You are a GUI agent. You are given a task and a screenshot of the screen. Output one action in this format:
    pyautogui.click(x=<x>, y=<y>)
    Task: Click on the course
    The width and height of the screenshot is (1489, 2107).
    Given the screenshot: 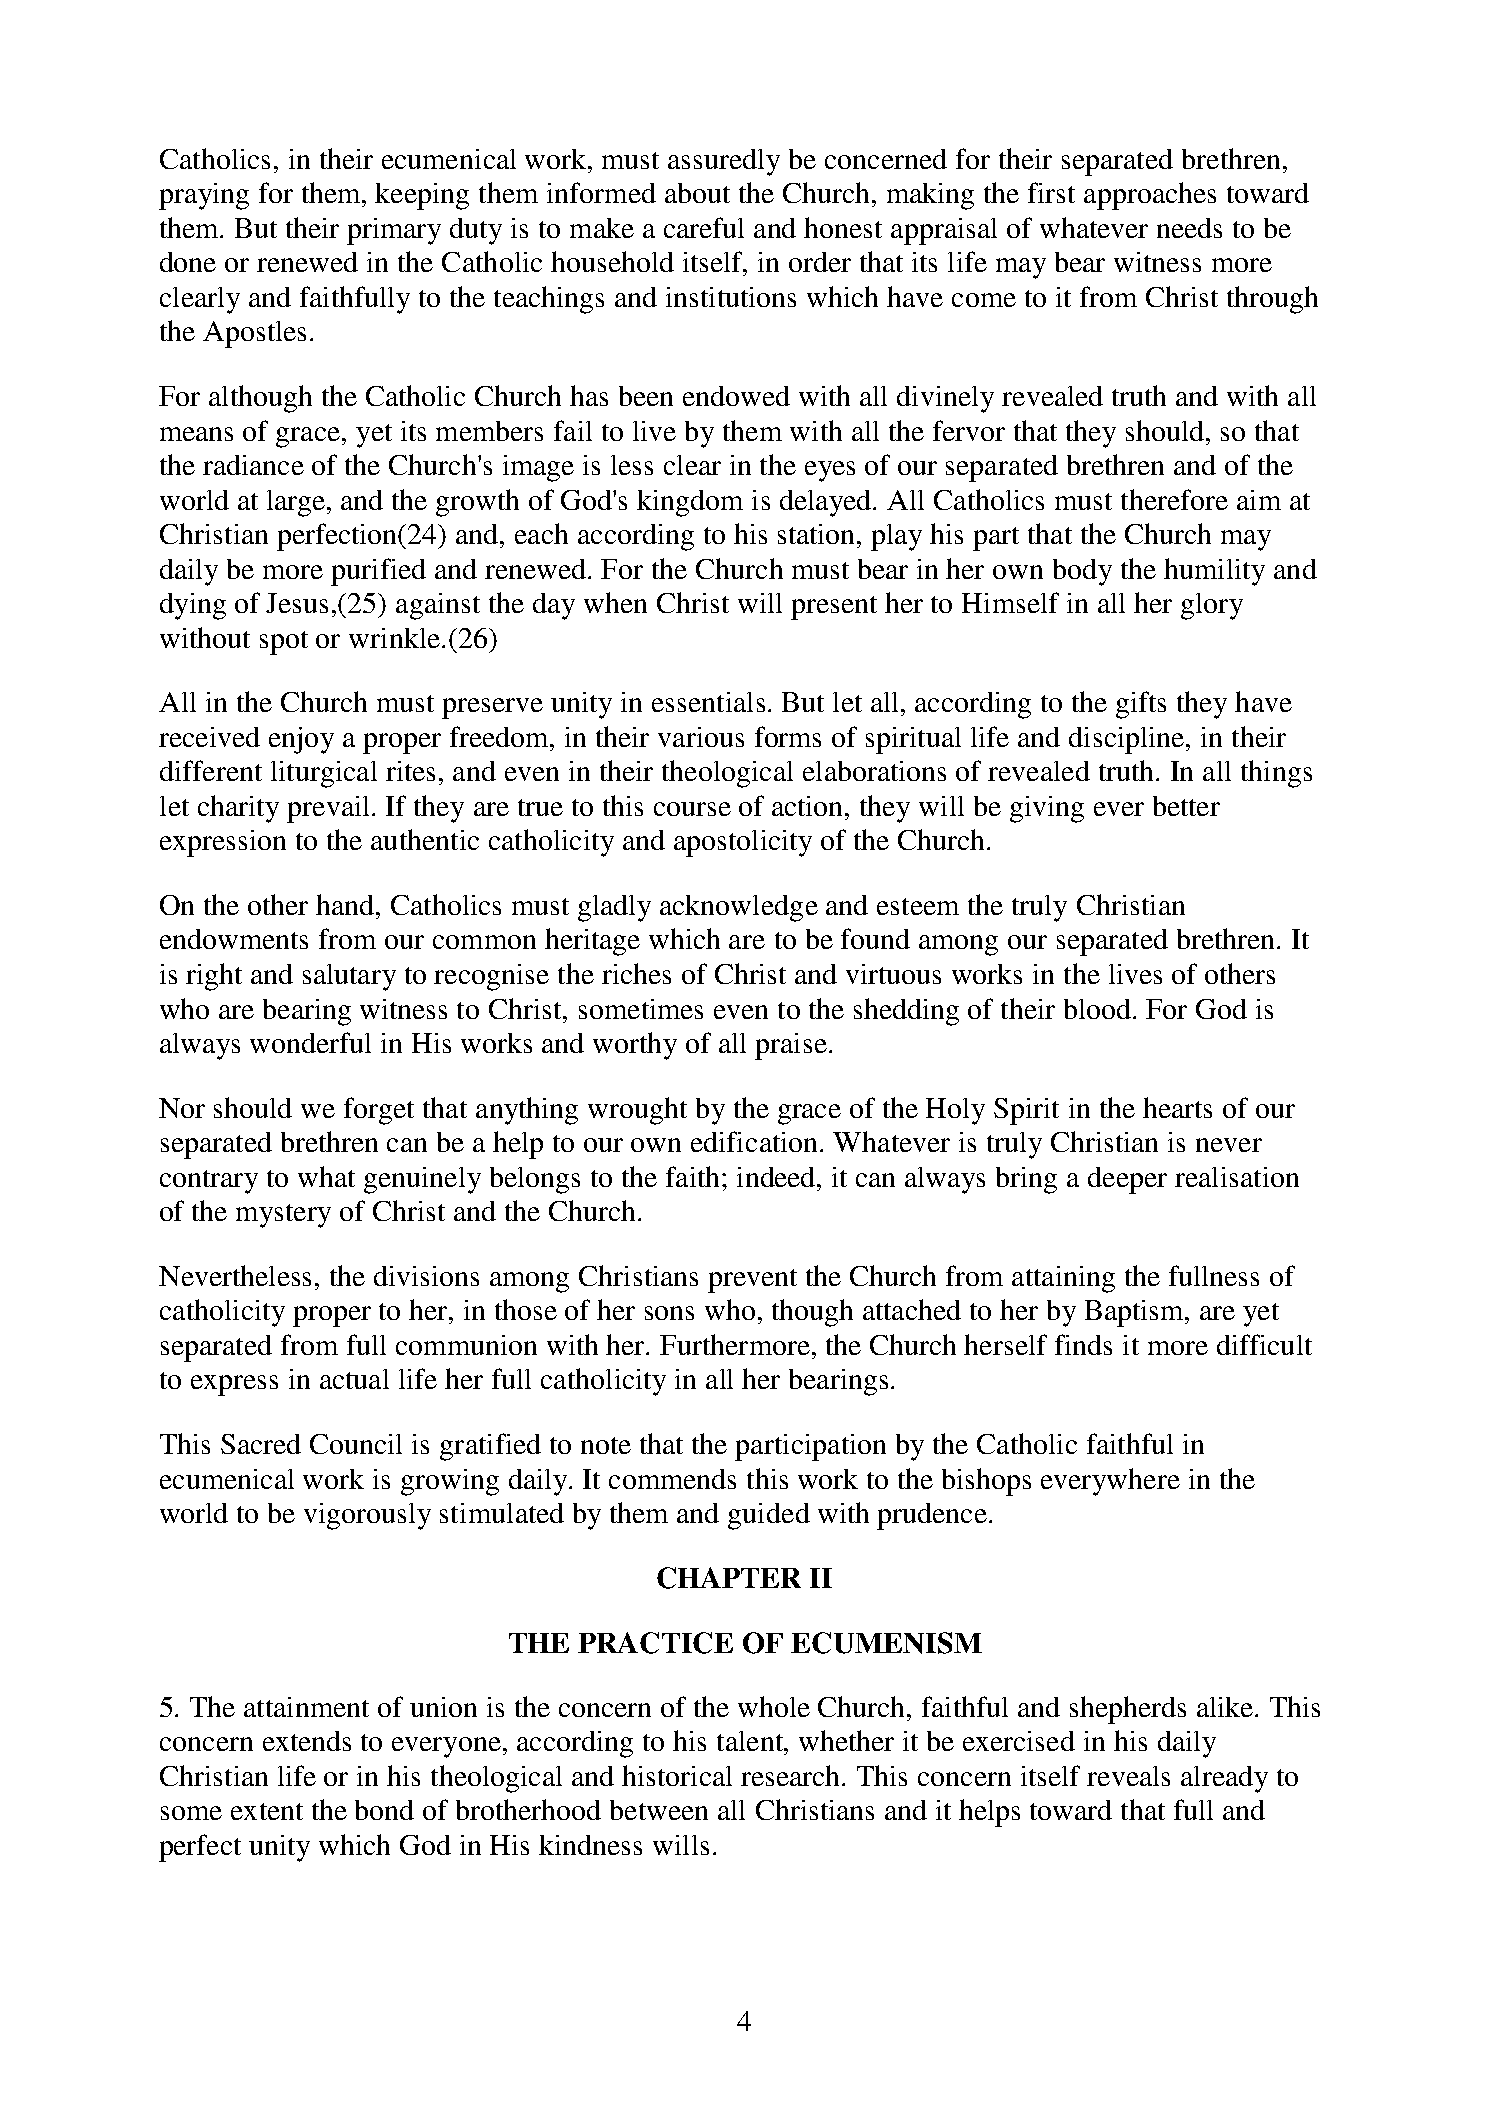 What is the action you would take?
    pyautogui.click(x=692, y=809)
